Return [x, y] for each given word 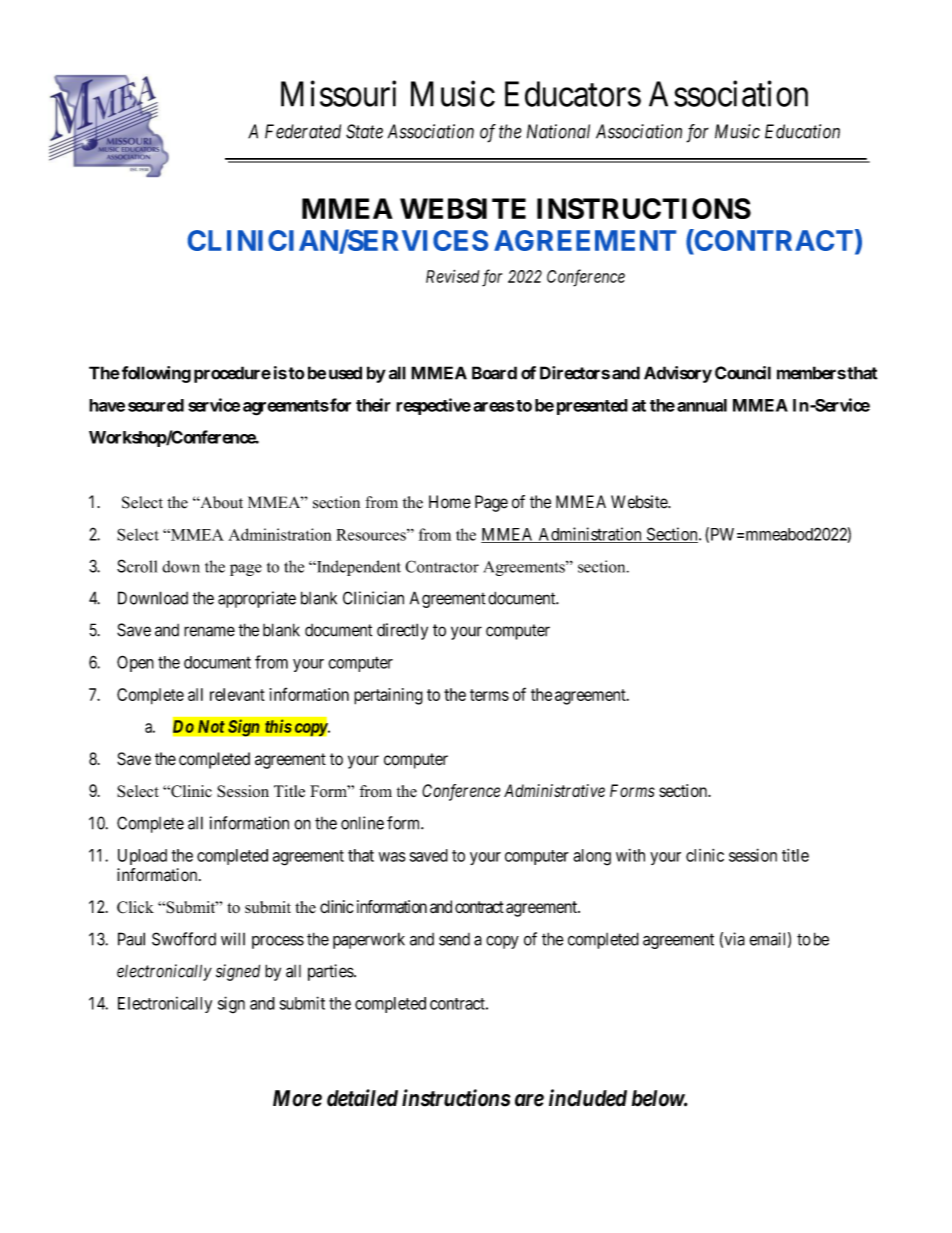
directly [402, 631]
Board [494, 373]
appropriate [257, 599]
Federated [303, 131]
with [630, 855]
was [392, 857]
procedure [232, 374]
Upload [142, 857]
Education [802, 131]
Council [743, 373]
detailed [362, 1098]
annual [702, 405]
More [297, 1098]
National [558, 131]
